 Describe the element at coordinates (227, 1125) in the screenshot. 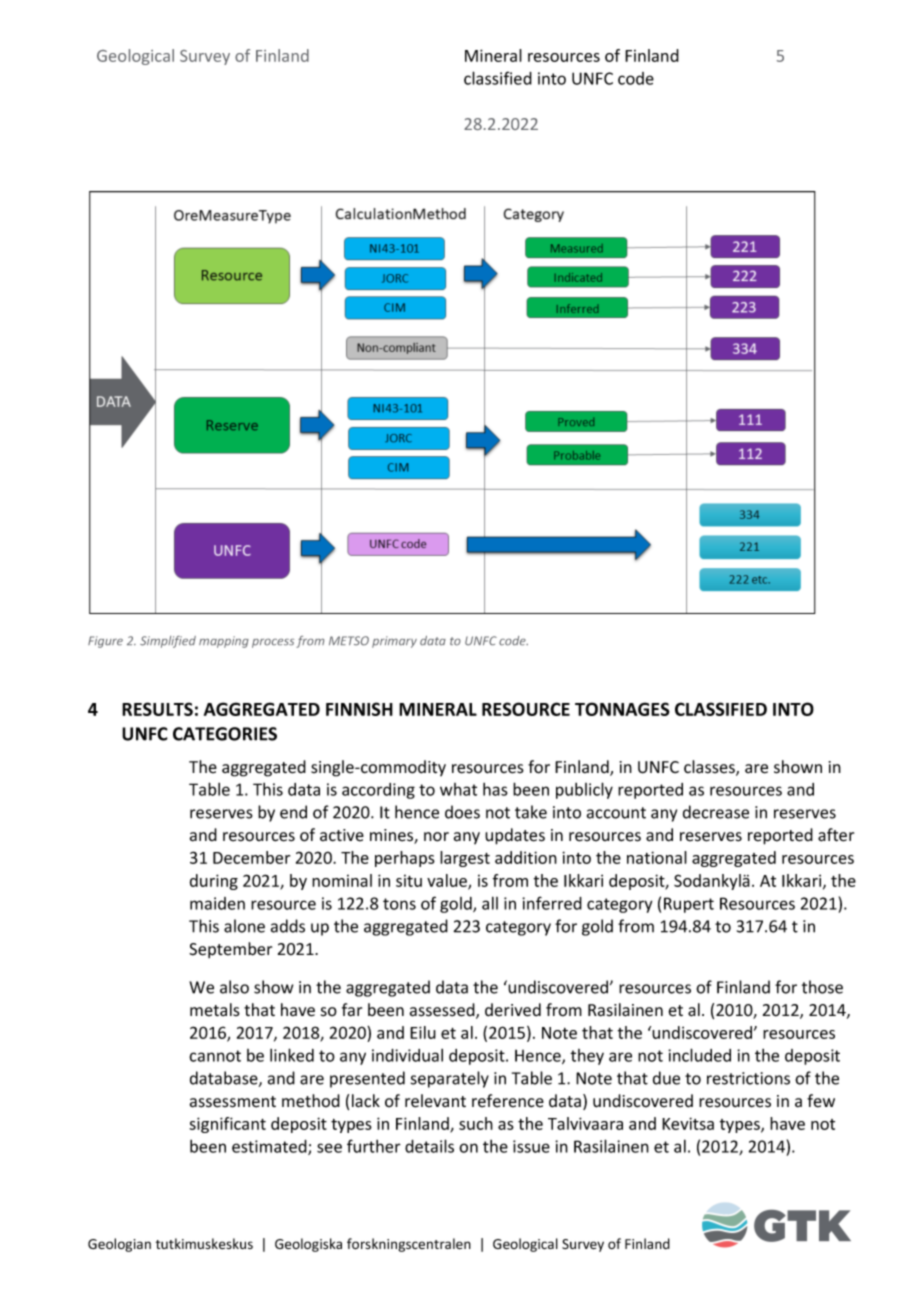

I see `significant` at that location.
